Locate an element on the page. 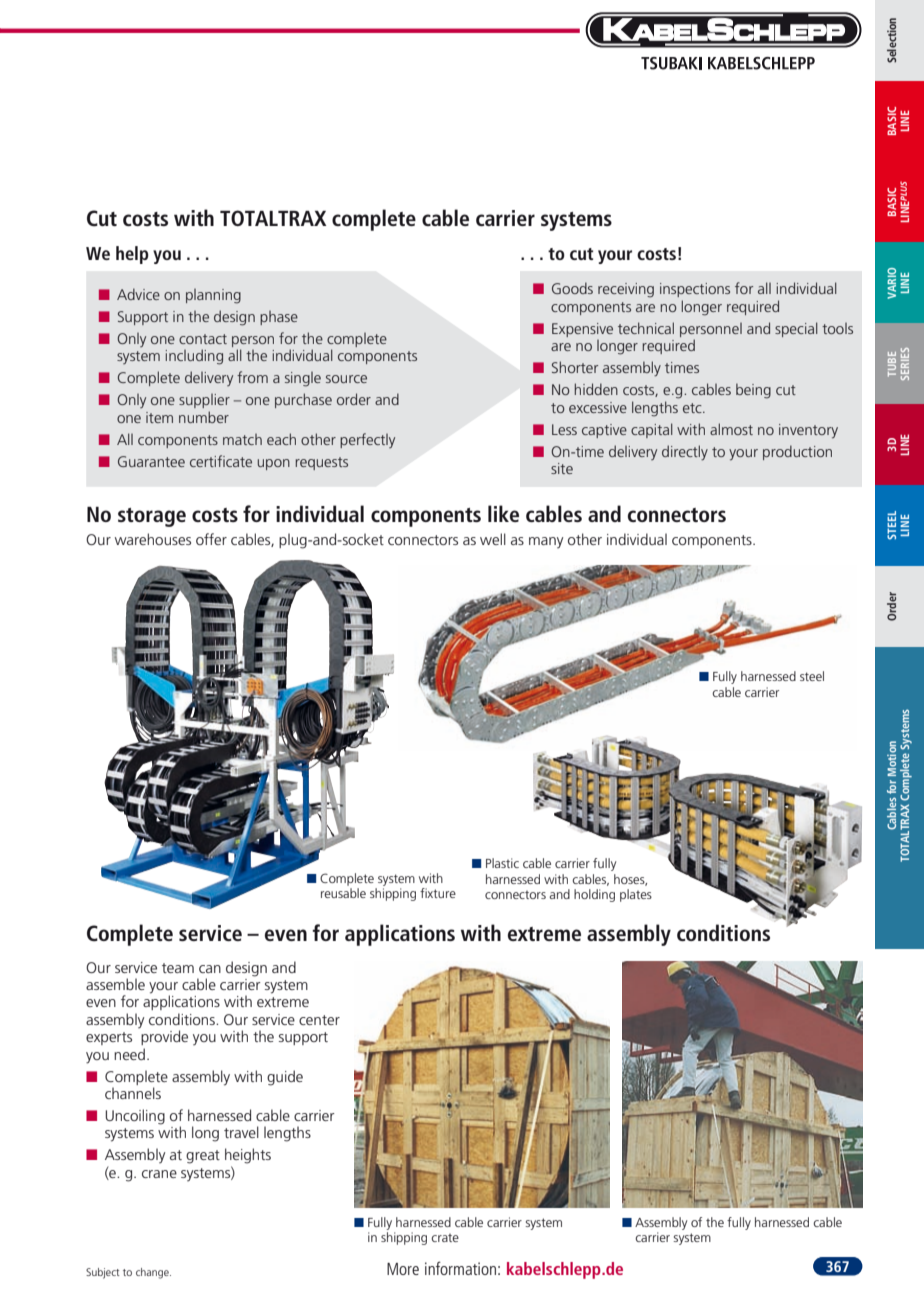  change is located at coordinates (153, 1273).
